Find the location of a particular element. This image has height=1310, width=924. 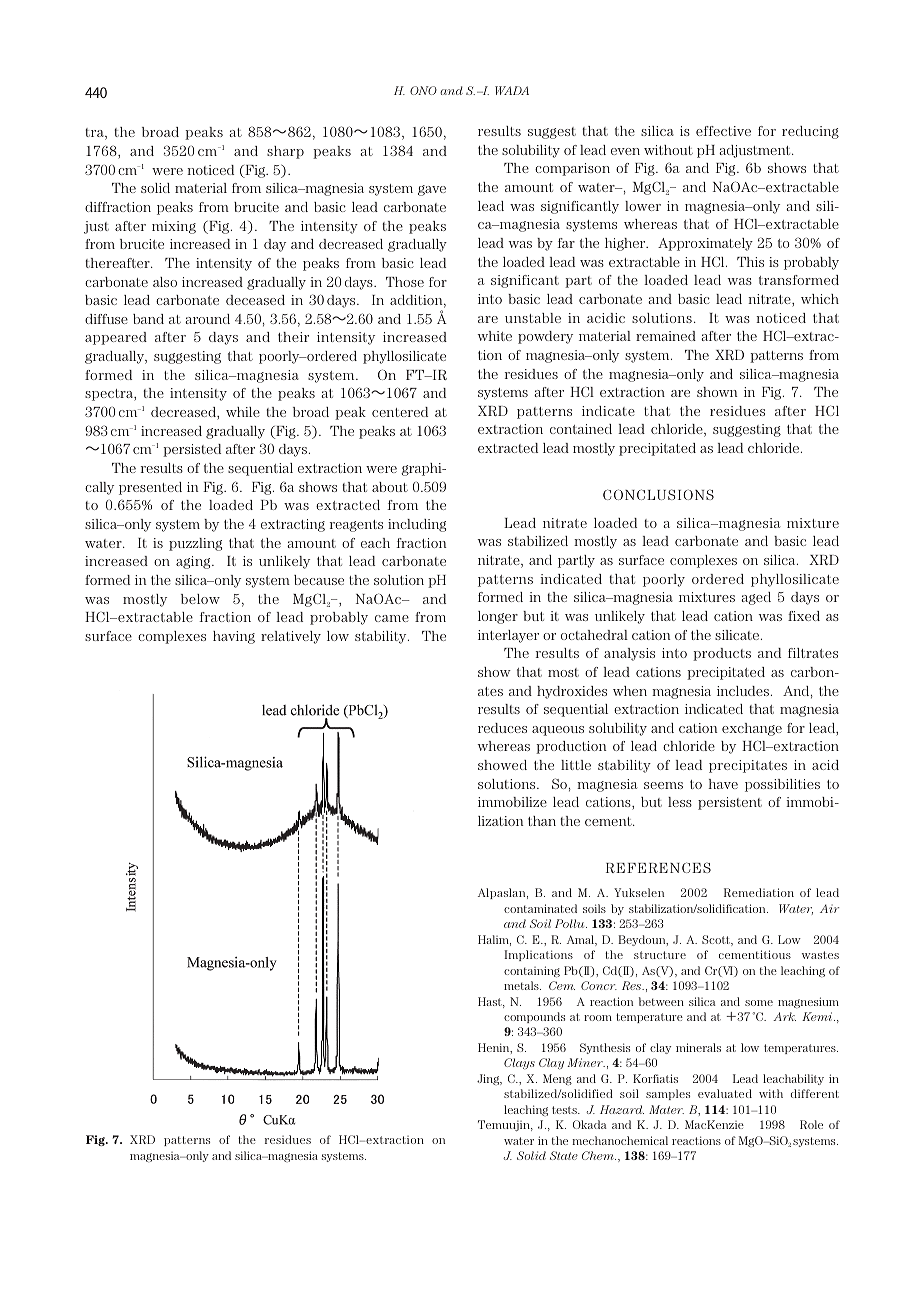

evaluated is located at coordinates (725, 1093).
